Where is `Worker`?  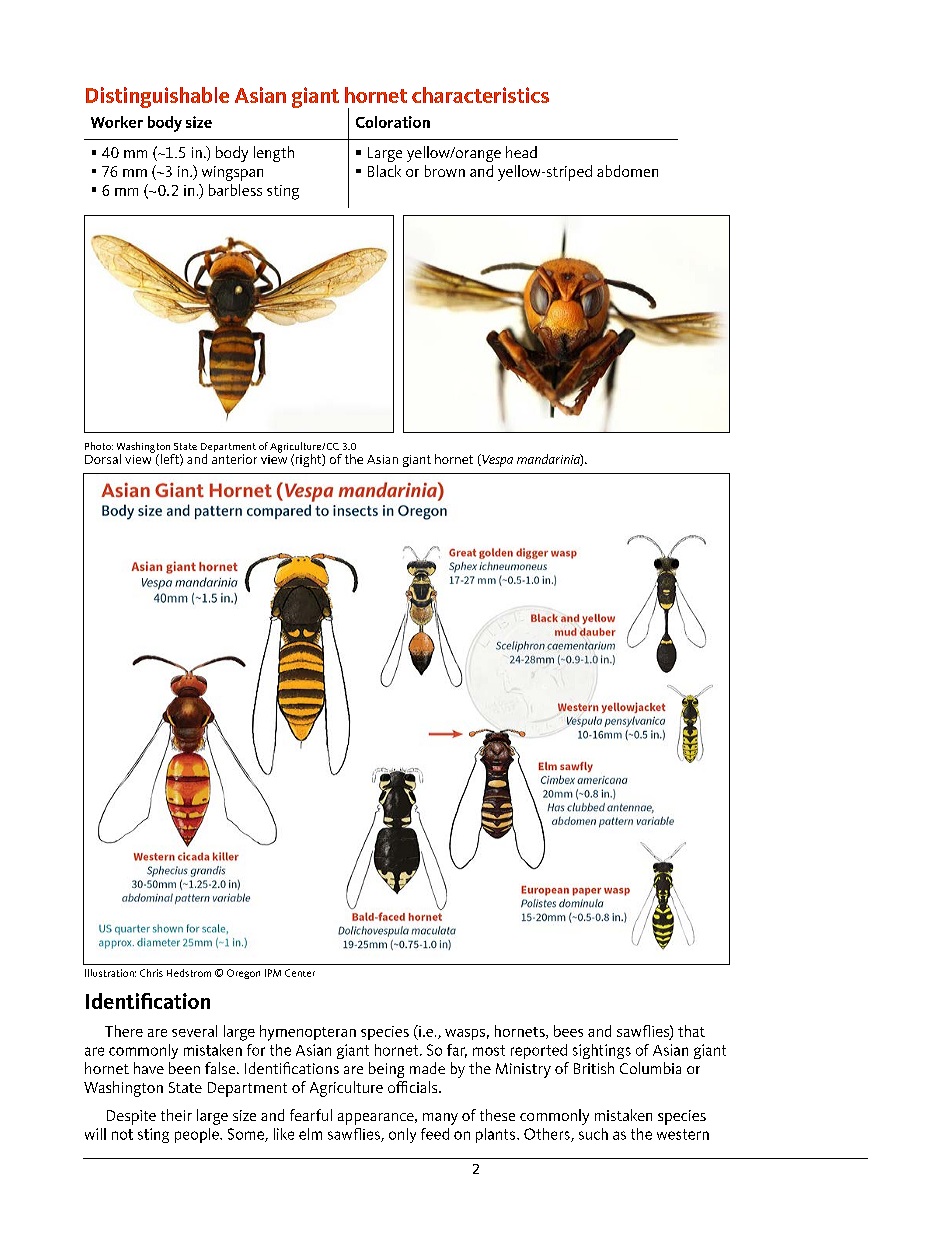 Worker is located at coordinates (117, 122).
